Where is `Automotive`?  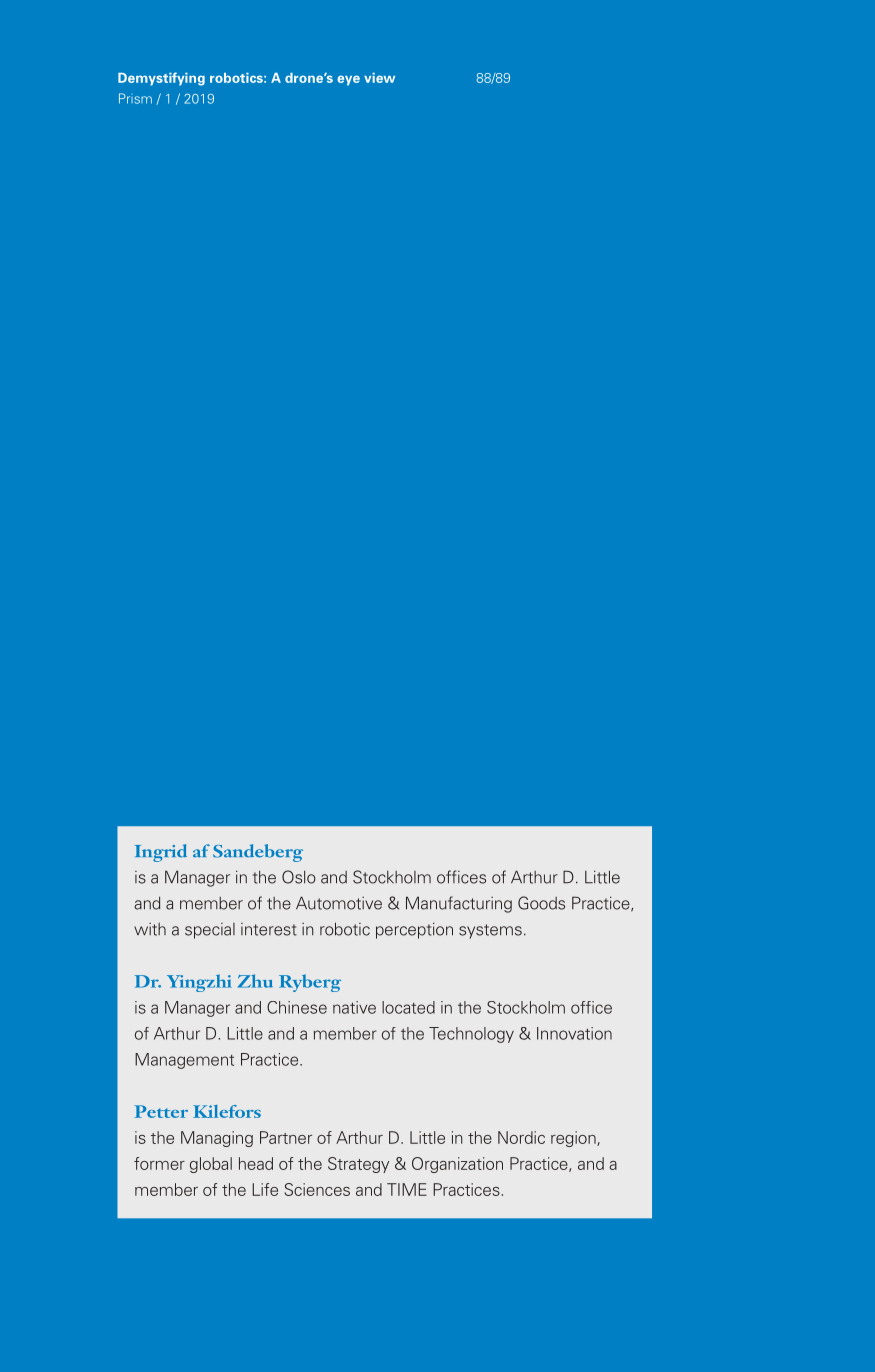 Automotive is located at coordinates (339, 903).
